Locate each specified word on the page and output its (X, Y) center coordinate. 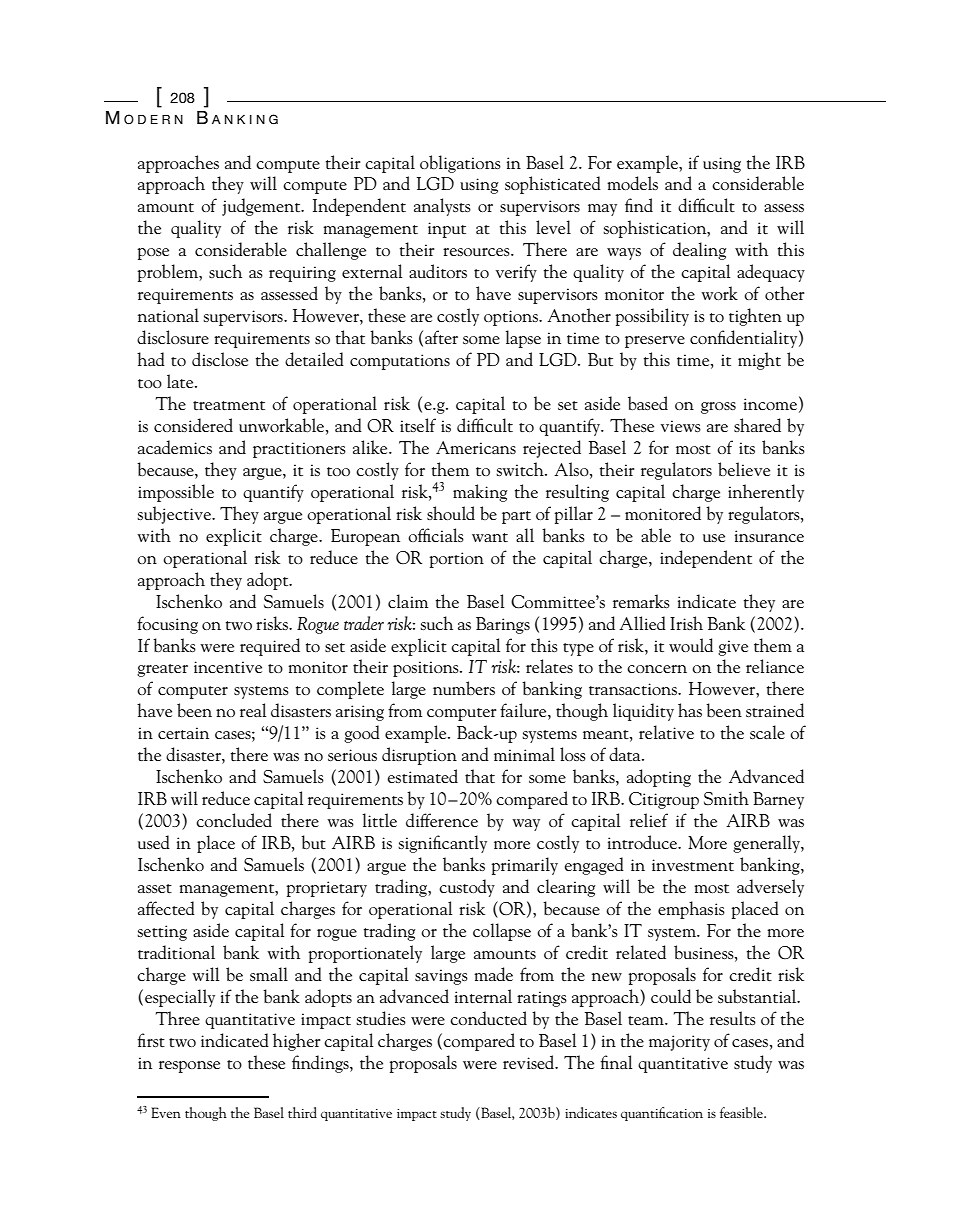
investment (693, 865)
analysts (442, 207)
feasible (742, 1112)
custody (467, 888)
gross (718, 408)
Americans (476, 447)
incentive (228, 667)
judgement (262, 207)
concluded (234, 820)
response (189, 1067)
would (691, 645)
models (632, 183)
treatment (229, 405)
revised (530, 1062)
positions (427, 669)
